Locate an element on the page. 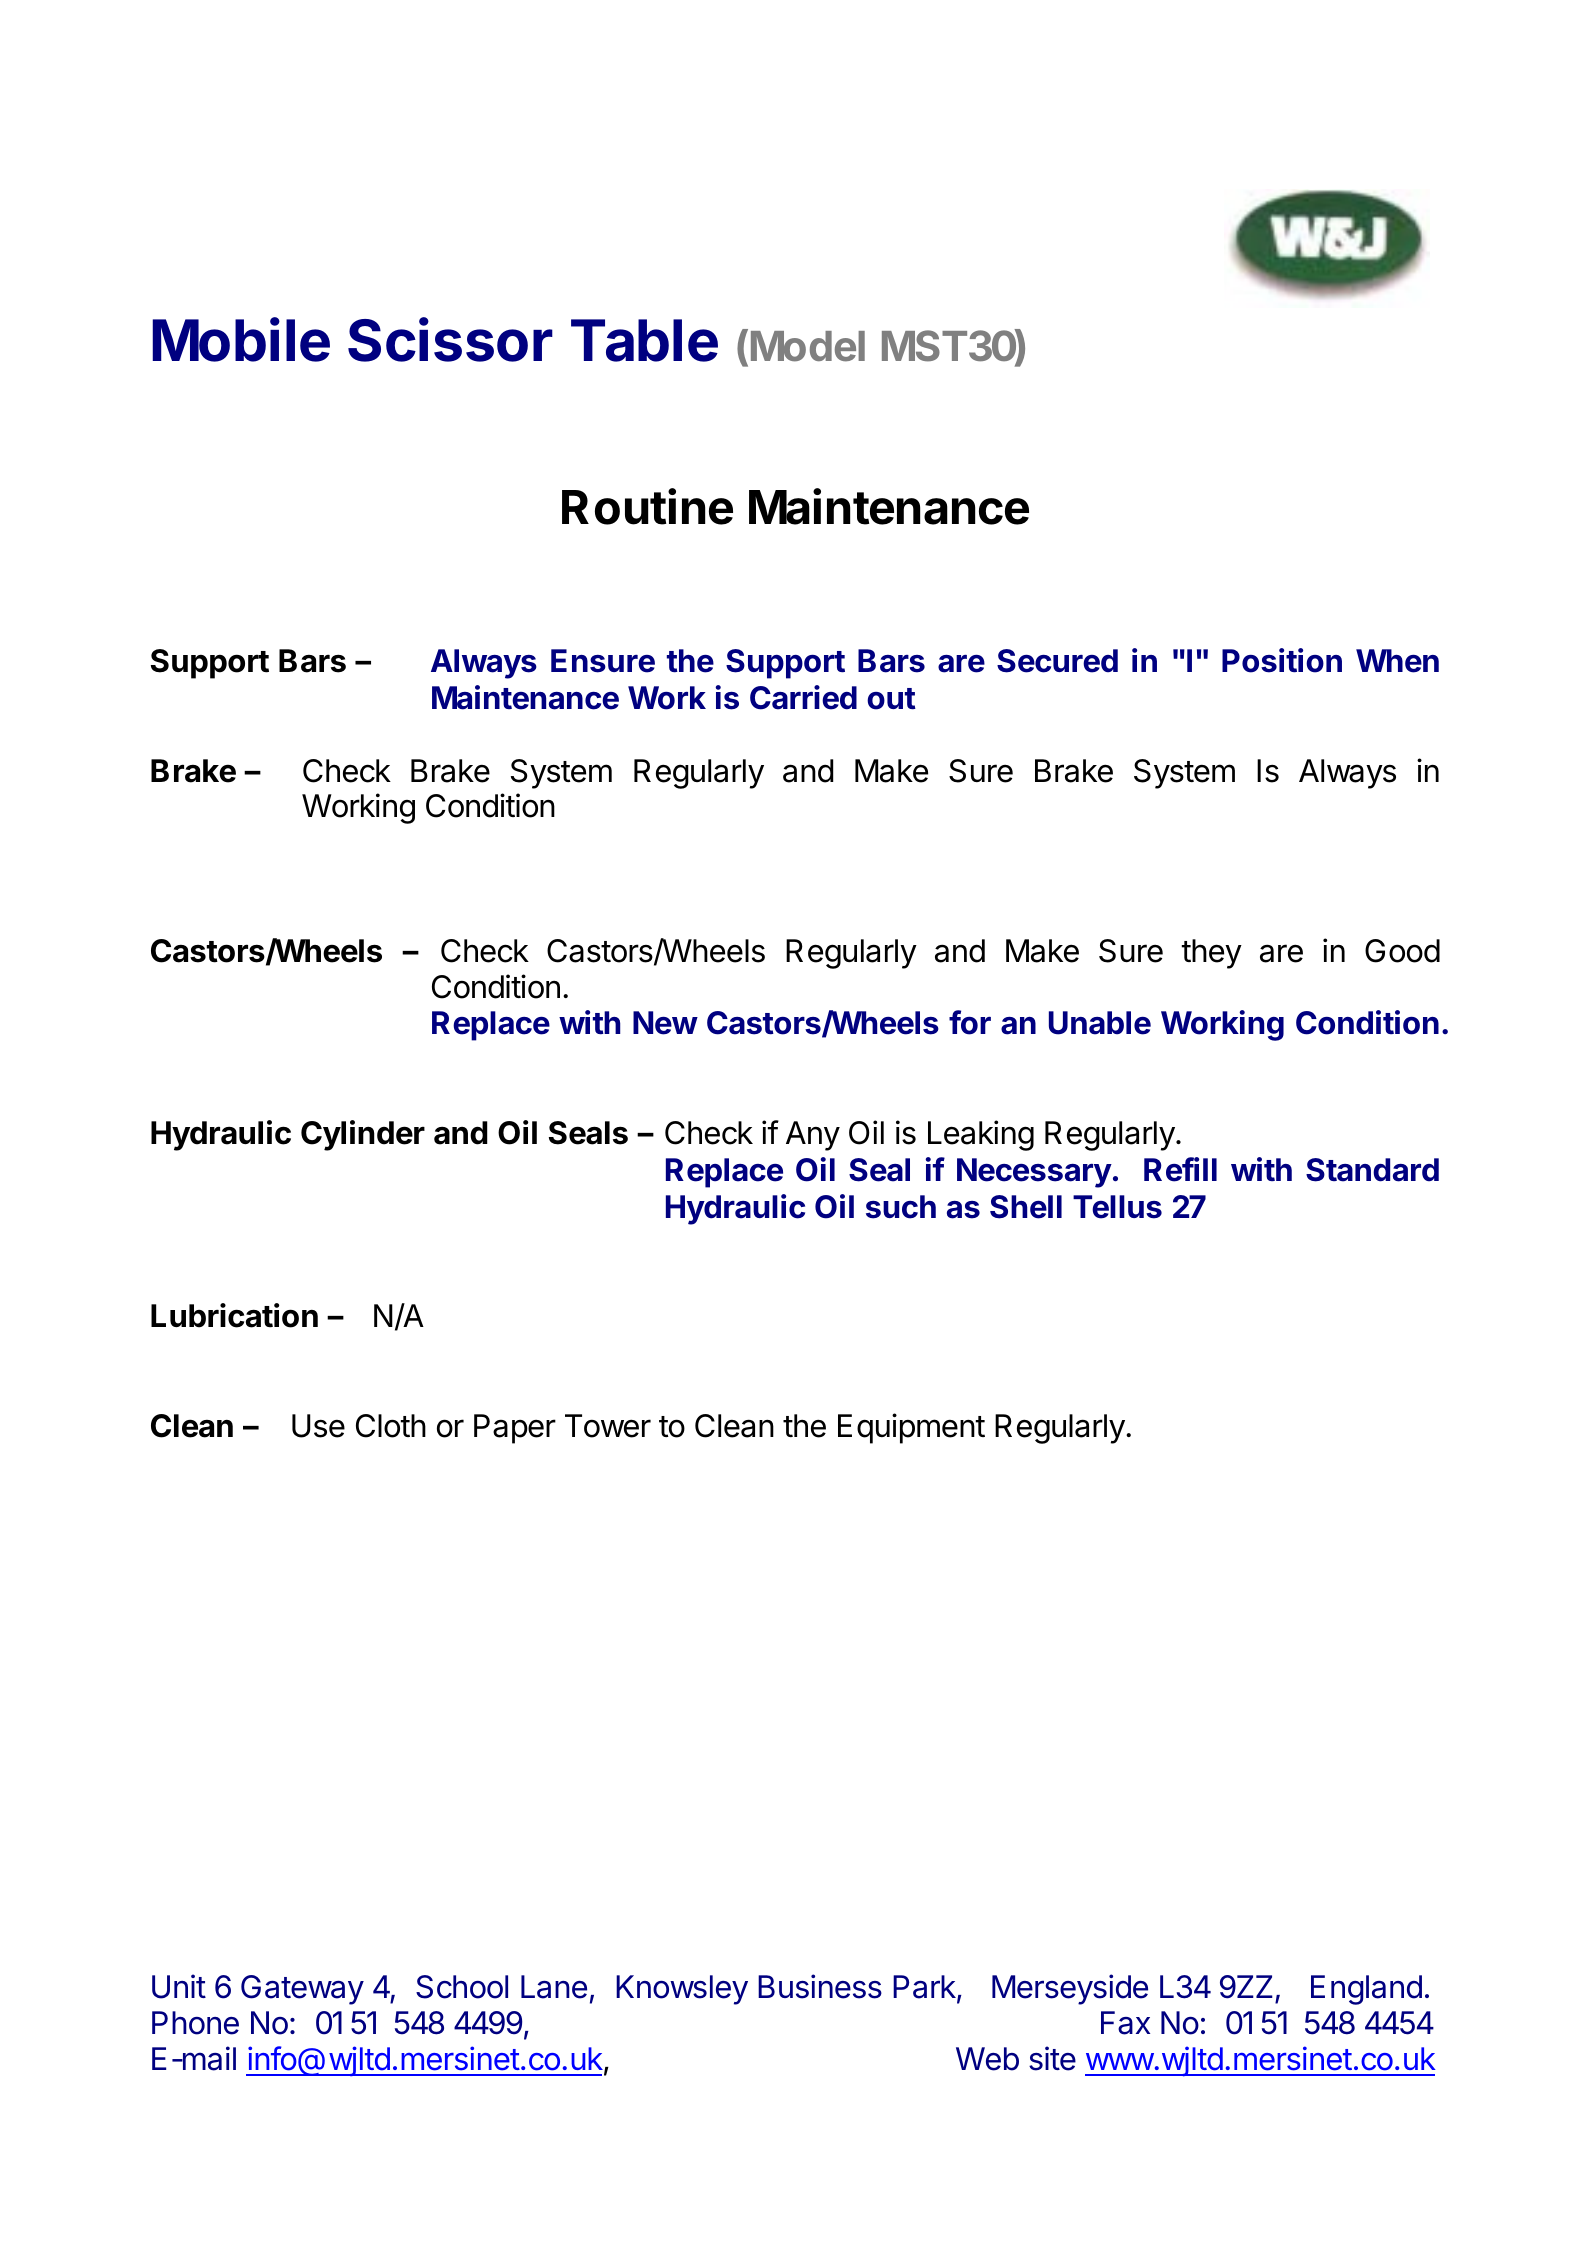 This page has height=2248, width=1589. they is located at coordinates (1211, 954).
